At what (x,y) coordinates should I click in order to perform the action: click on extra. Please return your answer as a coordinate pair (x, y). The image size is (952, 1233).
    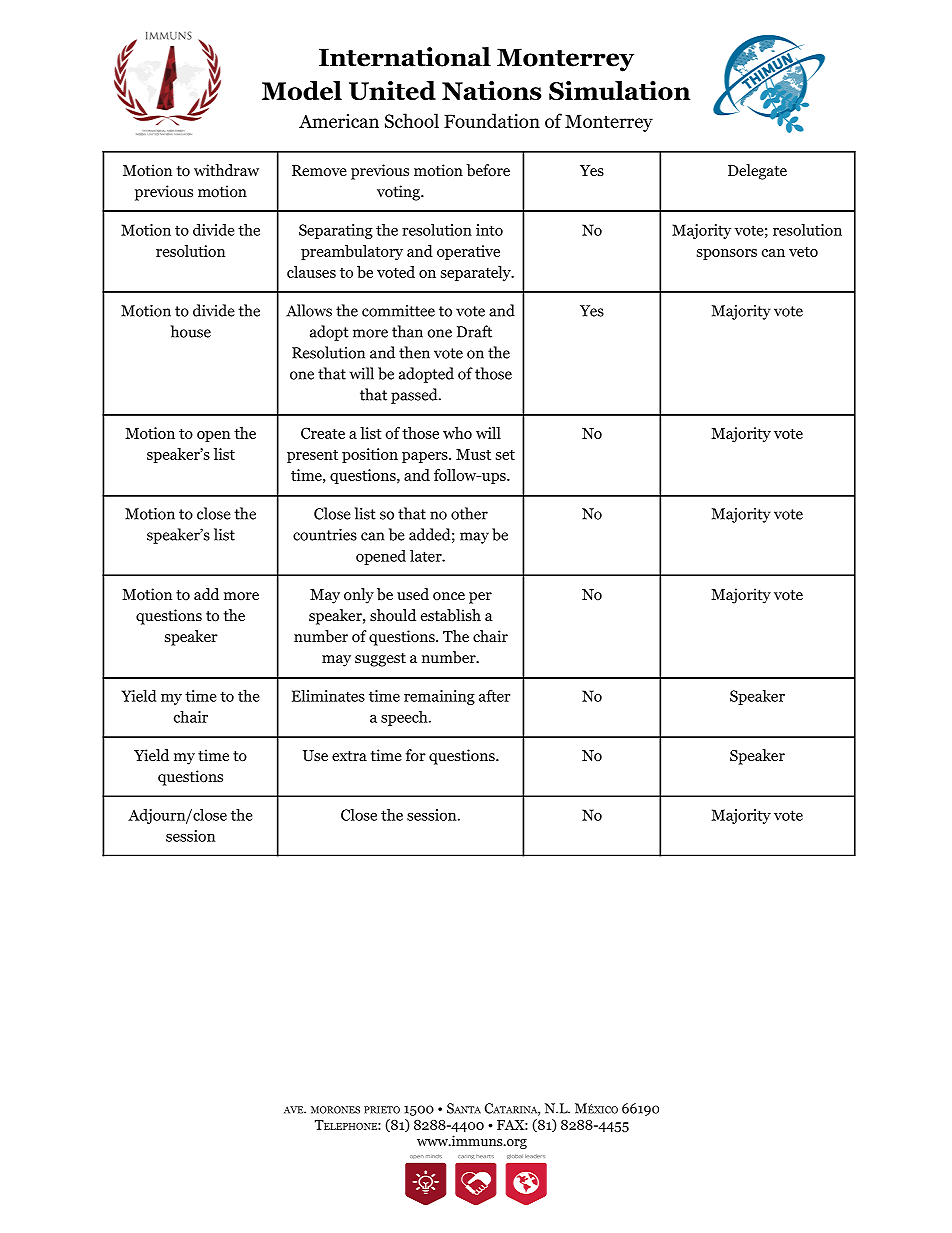
    Looking at the image, I should click on (349, 756).
